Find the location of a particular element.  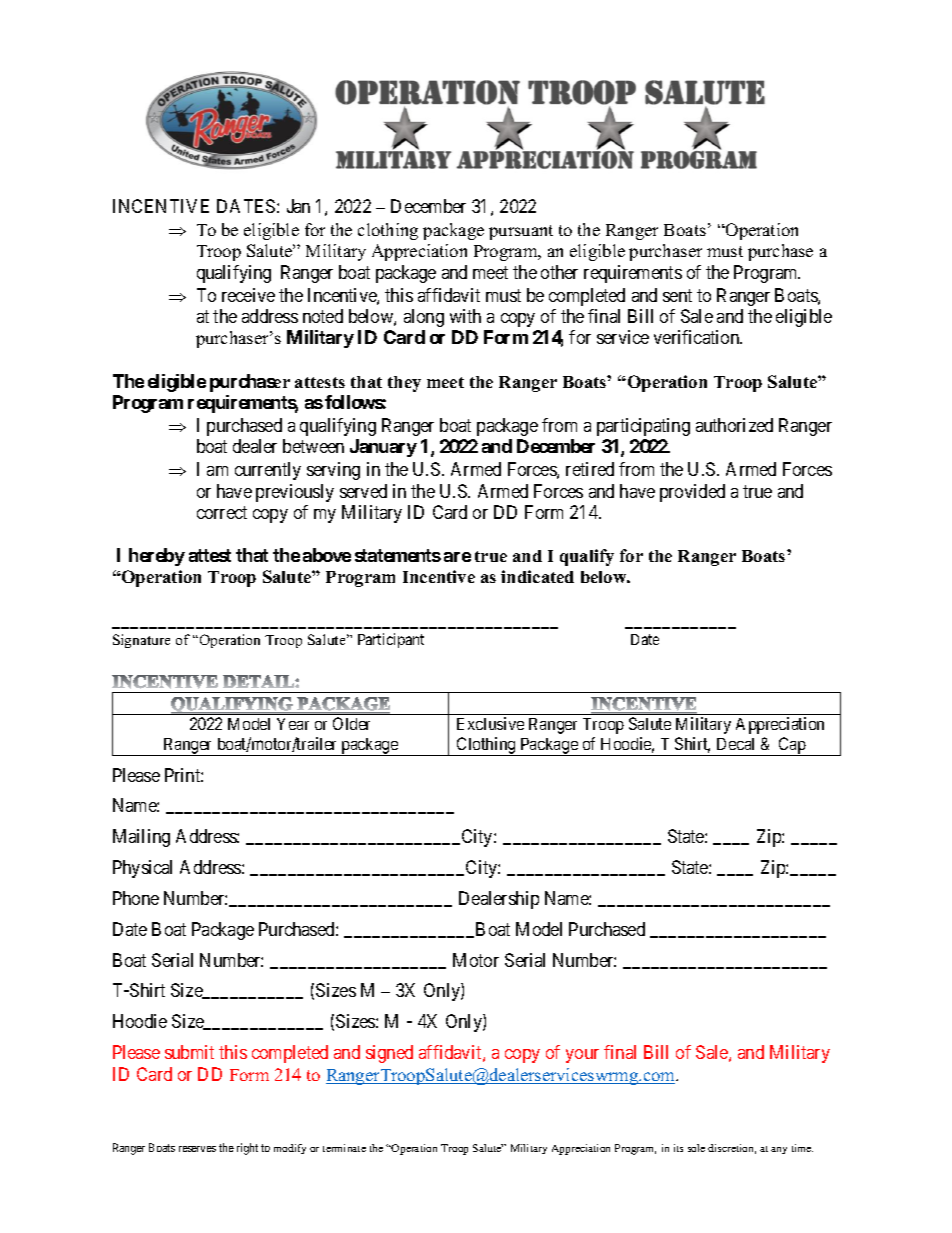

terminate is located at coordinates (344, 1148).
